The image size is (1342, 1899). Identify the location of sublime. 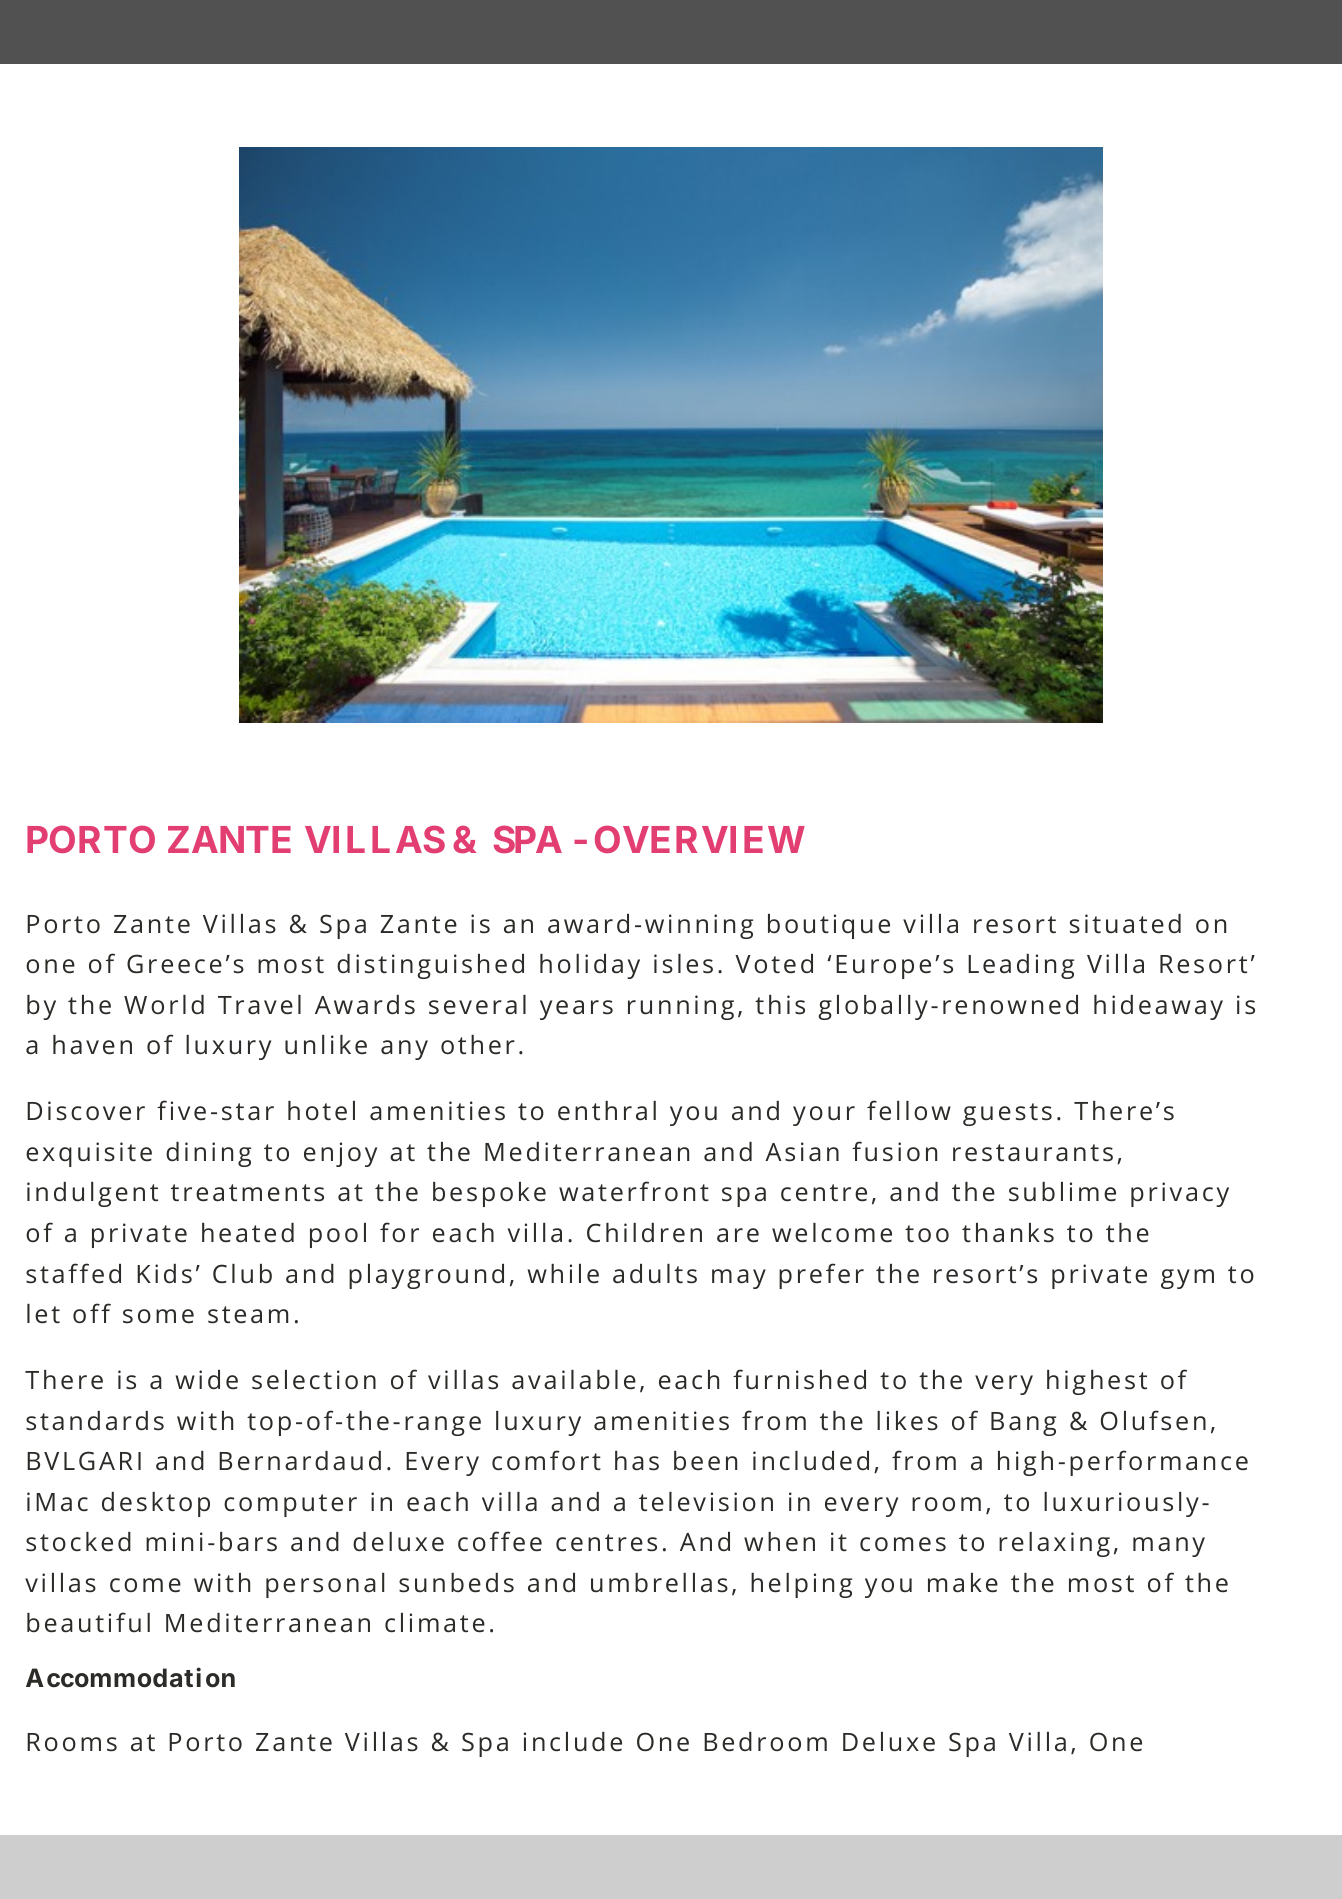
(1062, 1192).
